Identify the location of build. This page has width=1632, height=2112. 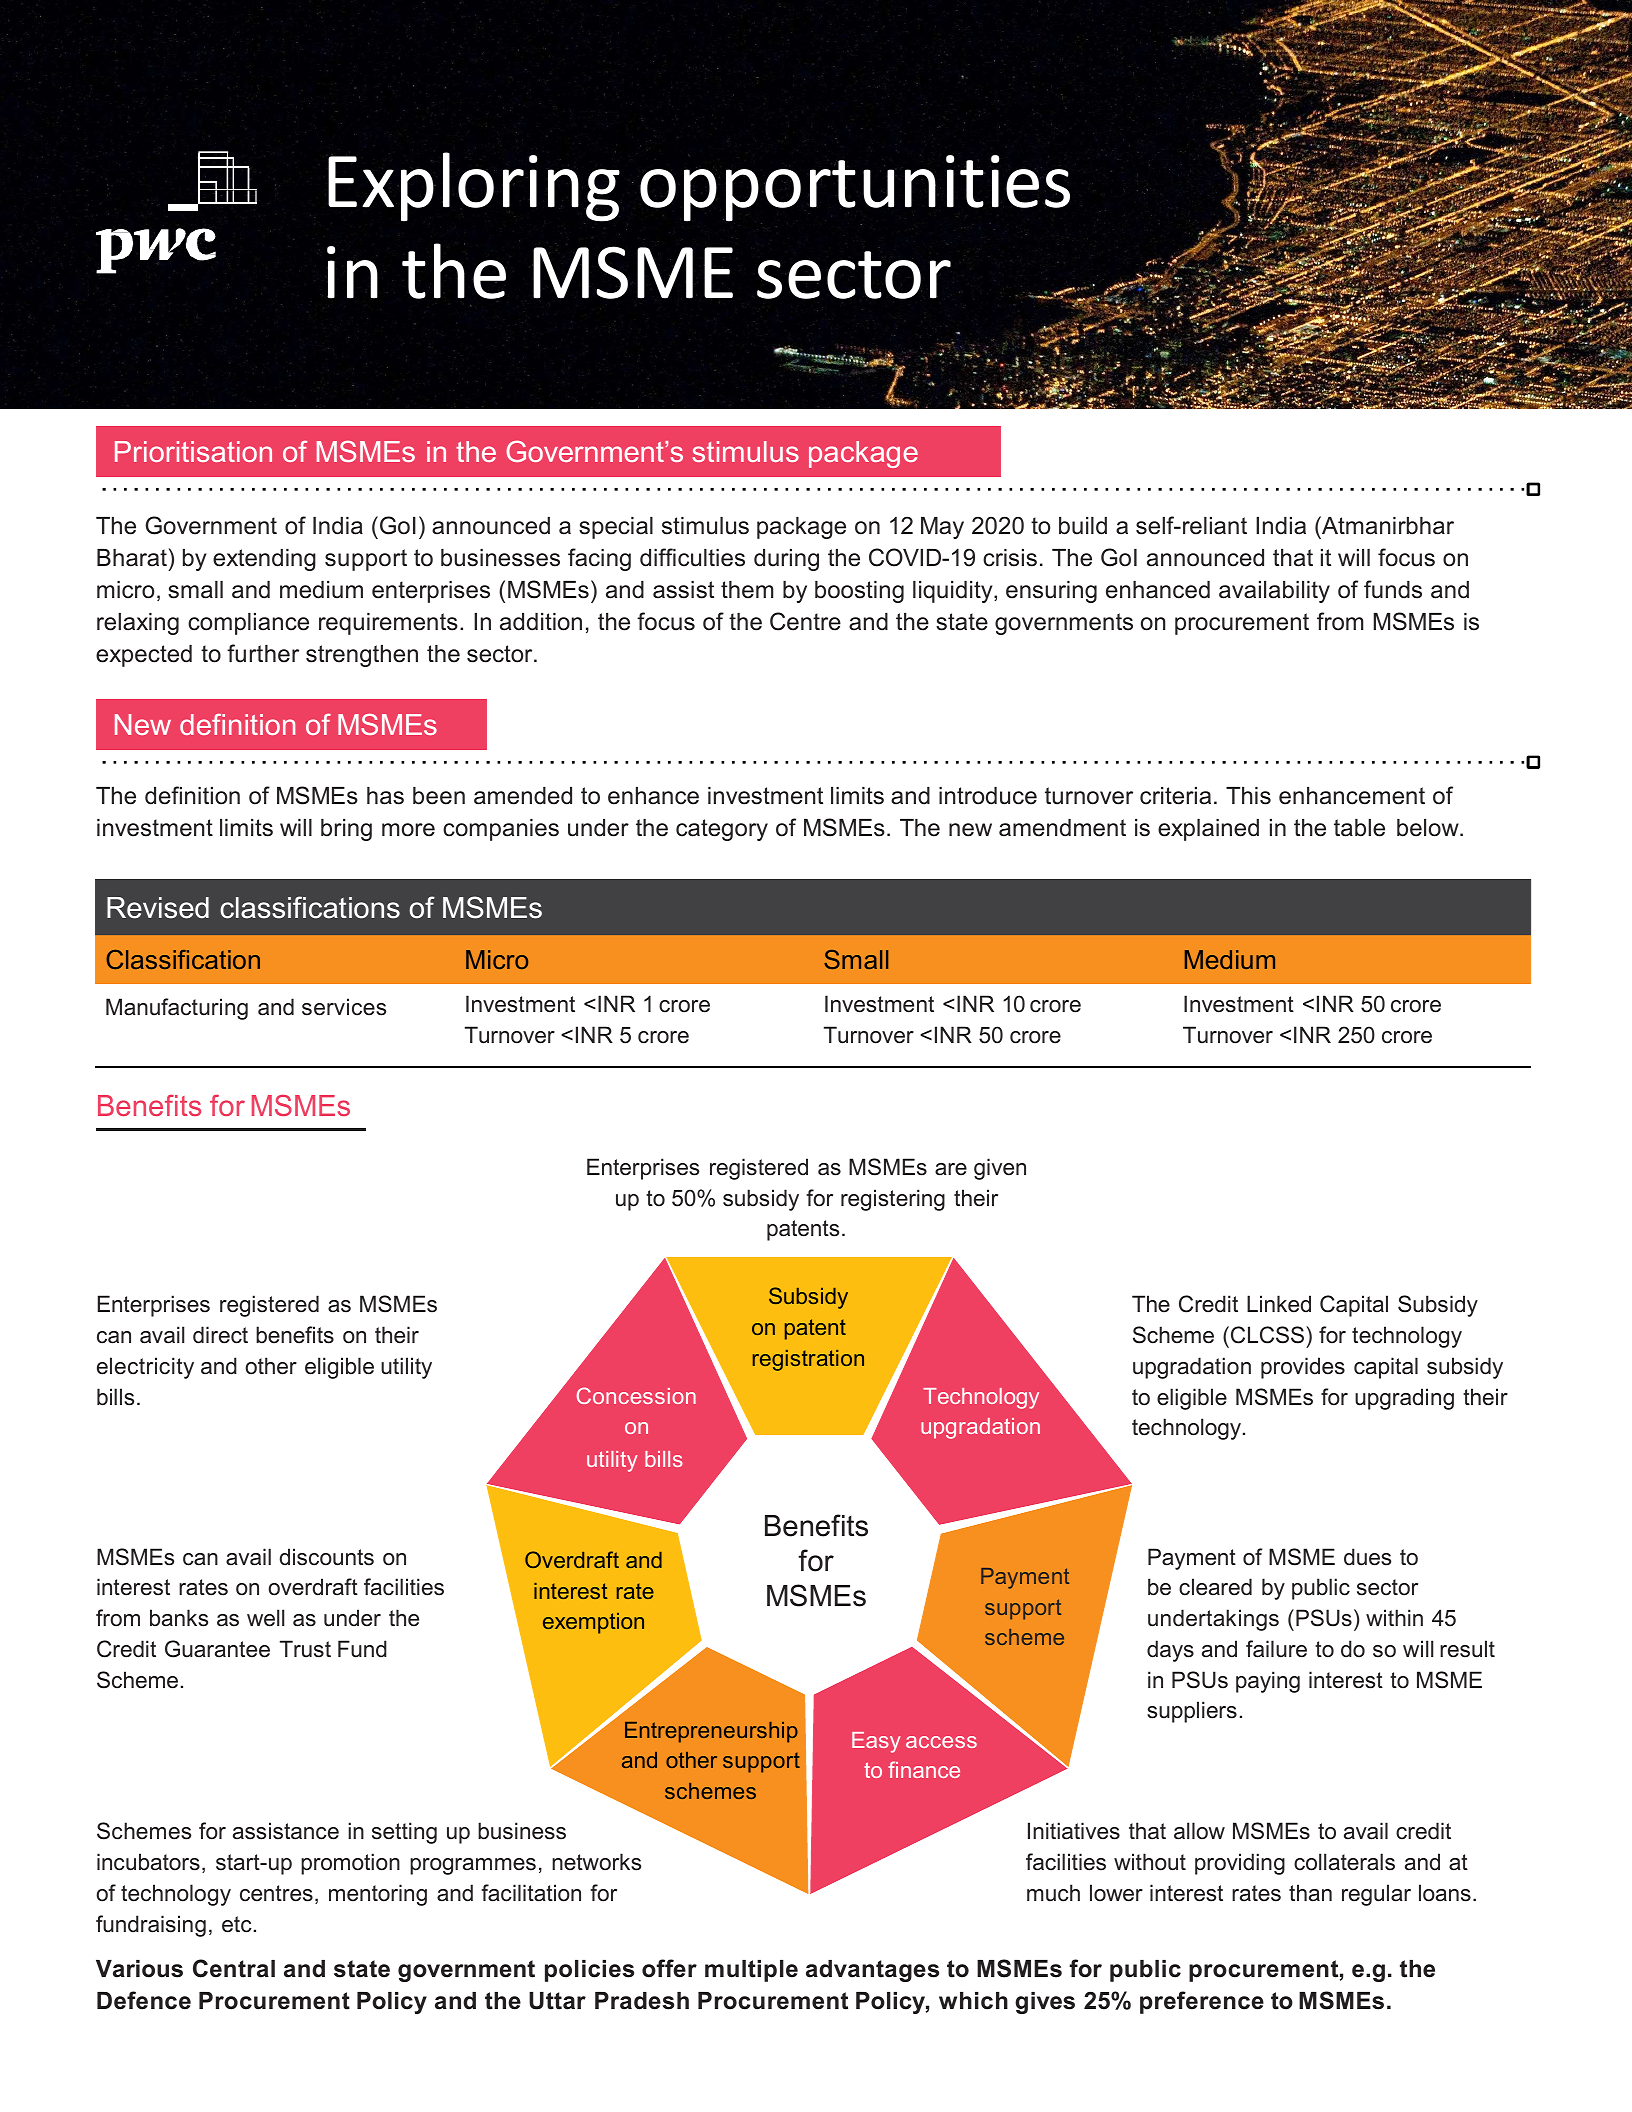
(1083, 526).
